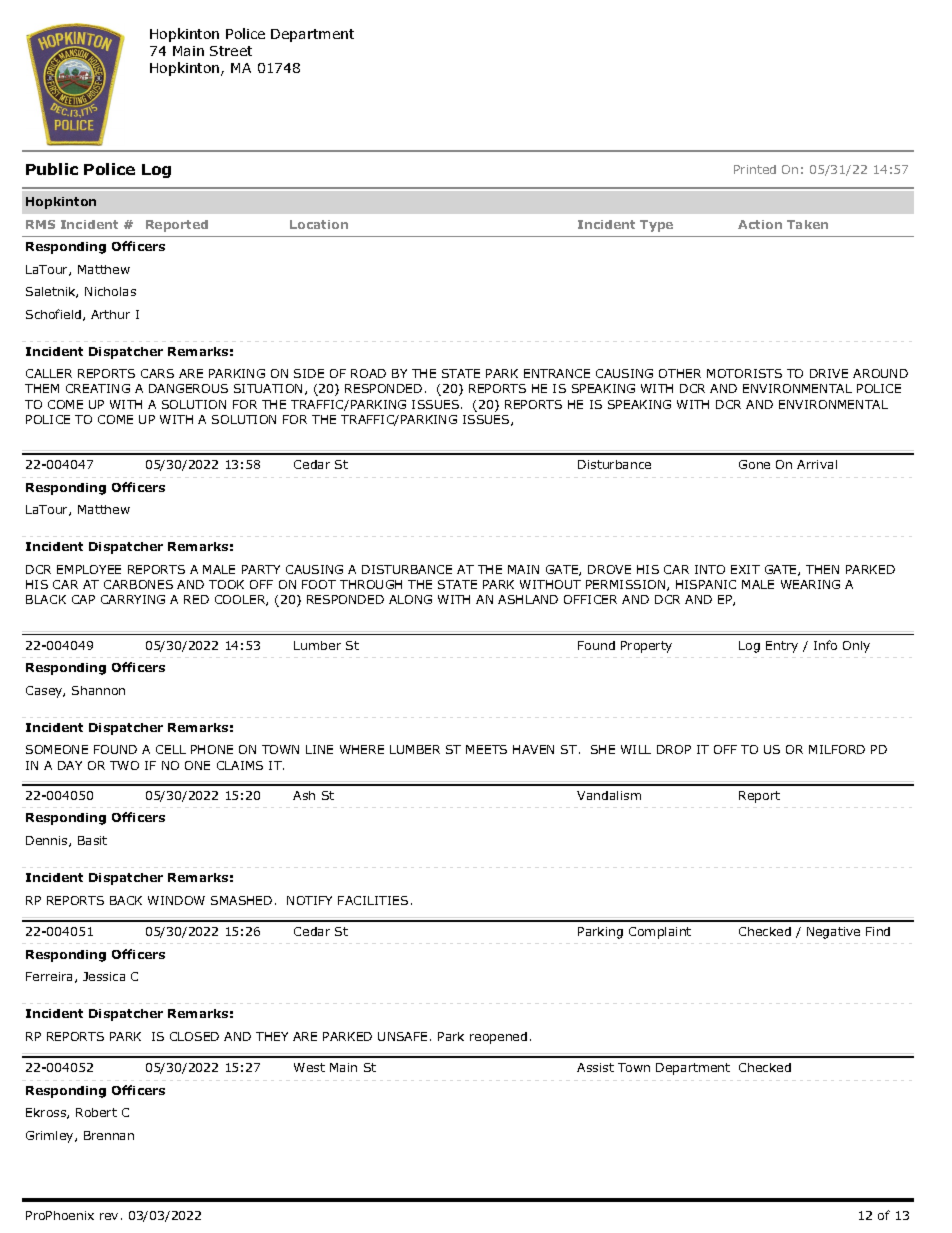 Image resolution: width=952 pixels, height=1233 pixels. Describe the element at coordinates (373, 900) in the image. I see `FACILITIES` at that location.
